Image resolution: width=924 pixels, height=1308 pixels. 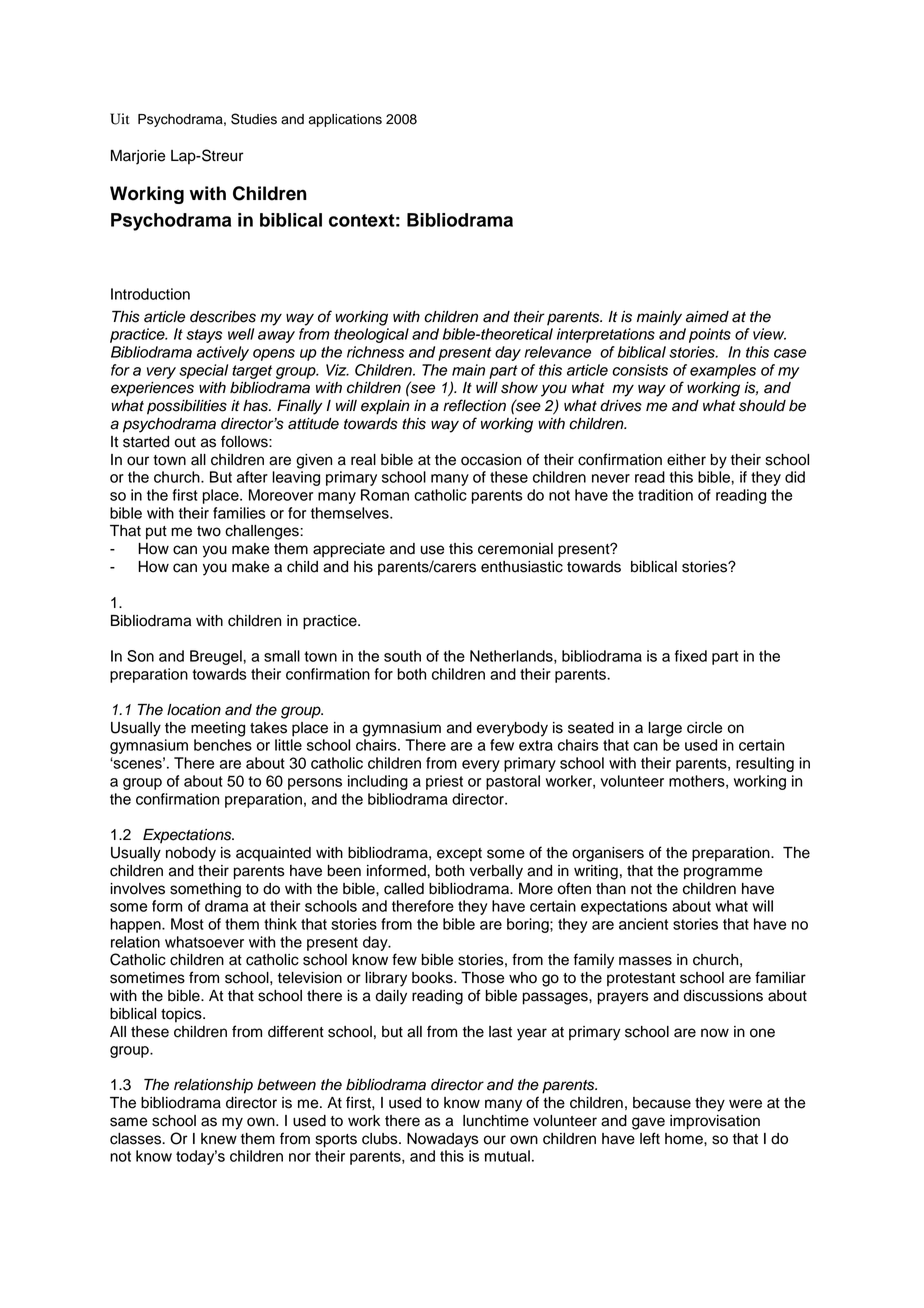 What do you see at coordinates (252, 477) in the document?
I see `after` at bounding box center [252, 477].
